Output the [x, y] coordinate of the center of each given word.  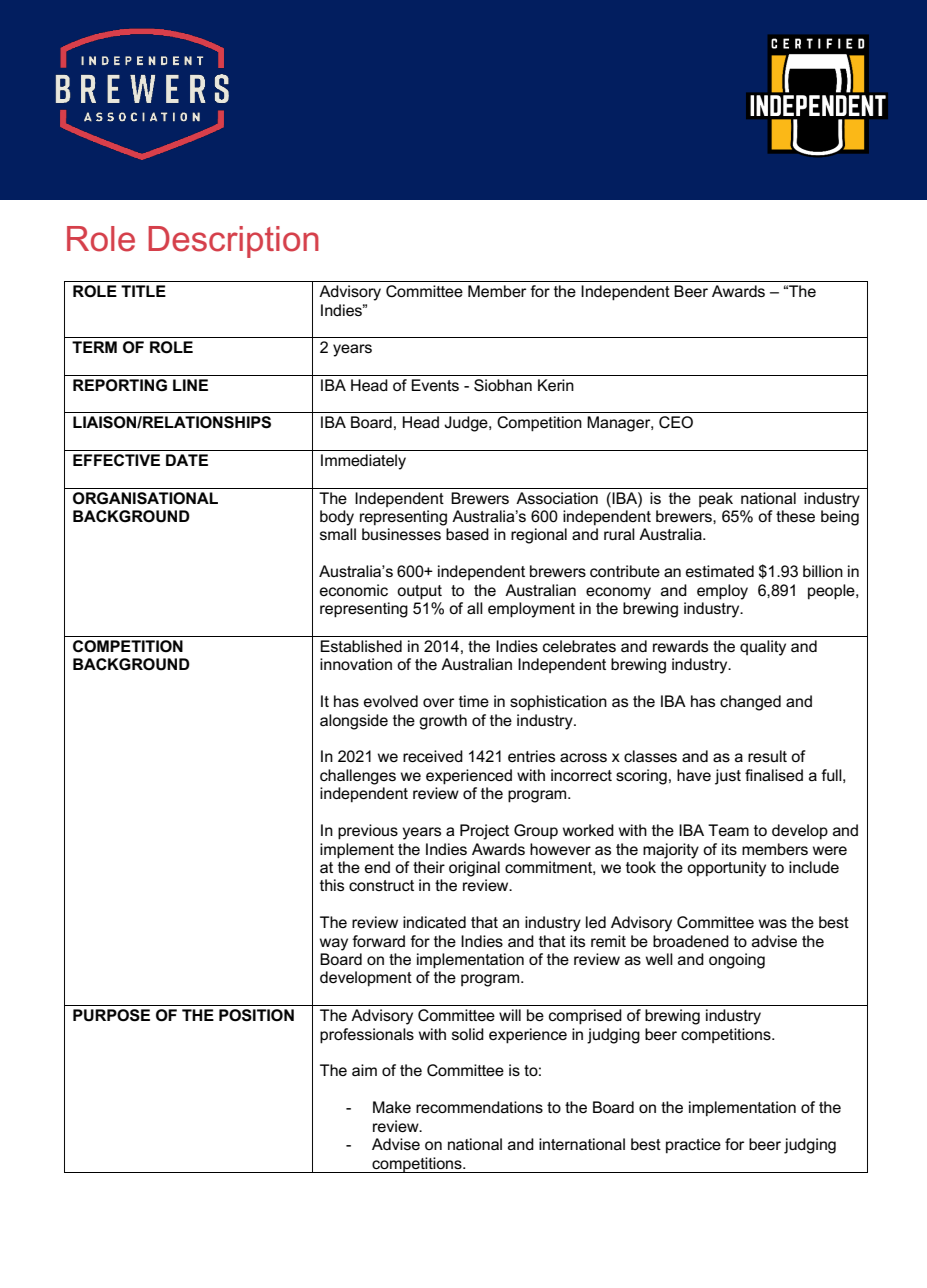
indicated [434, 922]
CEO [676, 422]
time [474, 701]
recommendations [479, 1107]
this [332, 885]
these [795, 516]
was [773, 923]
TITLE [143, 291]
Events [435, 385]
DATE [187, 460]
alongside [354, 722]
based [467, 534]
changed [750, 703]
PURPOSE [111, 1015]
